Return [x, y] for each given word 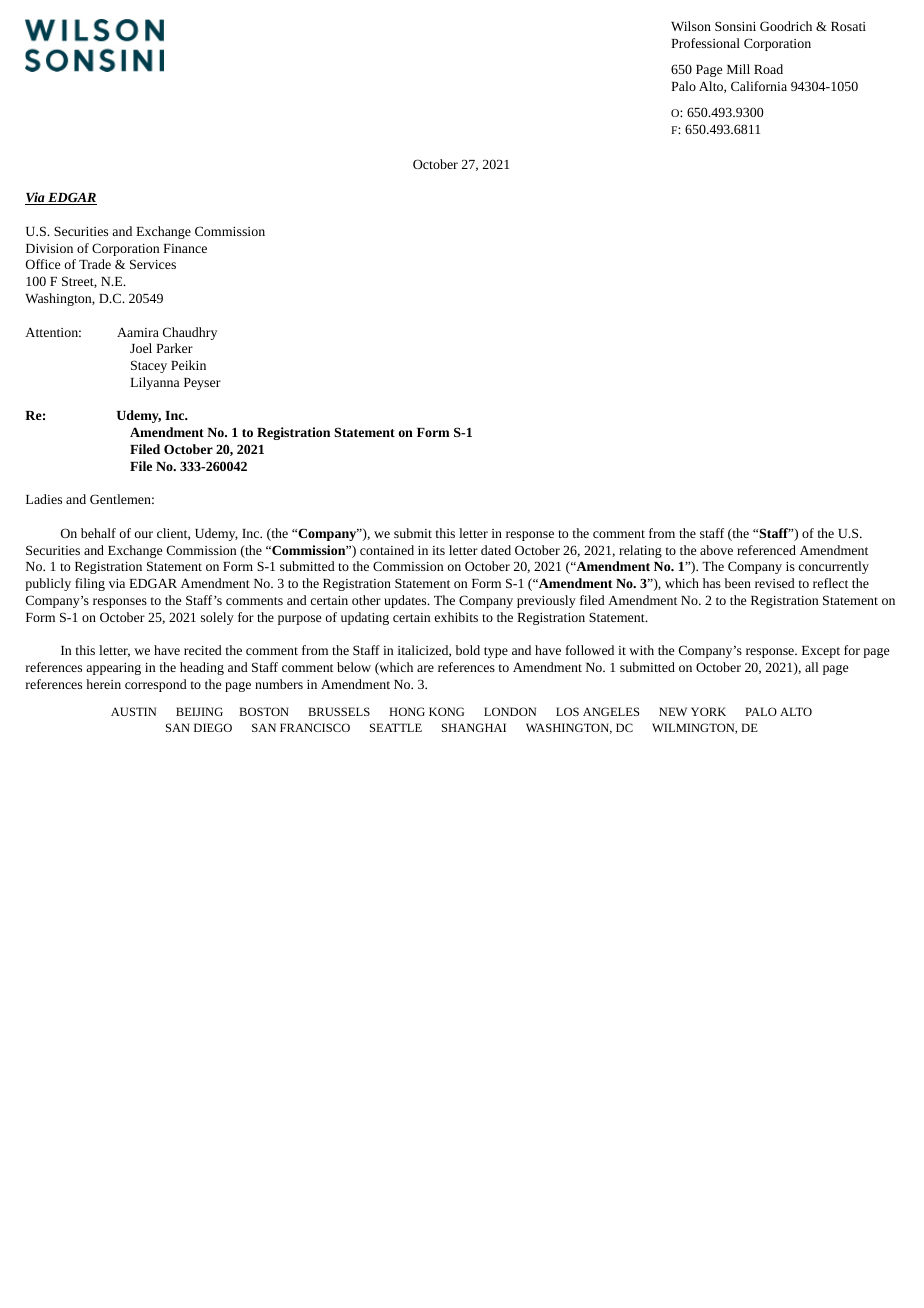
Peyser [202, 384]
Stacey [149, 366]
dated [496, 550]
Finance [185, 248]
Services [153, 264]
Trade [95, 264]
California [759, 86]
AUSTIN [133, 711]
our [144, 534]
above [716, 550]
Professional [705, 43]
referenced [766, 550]
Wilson [691, 26]
